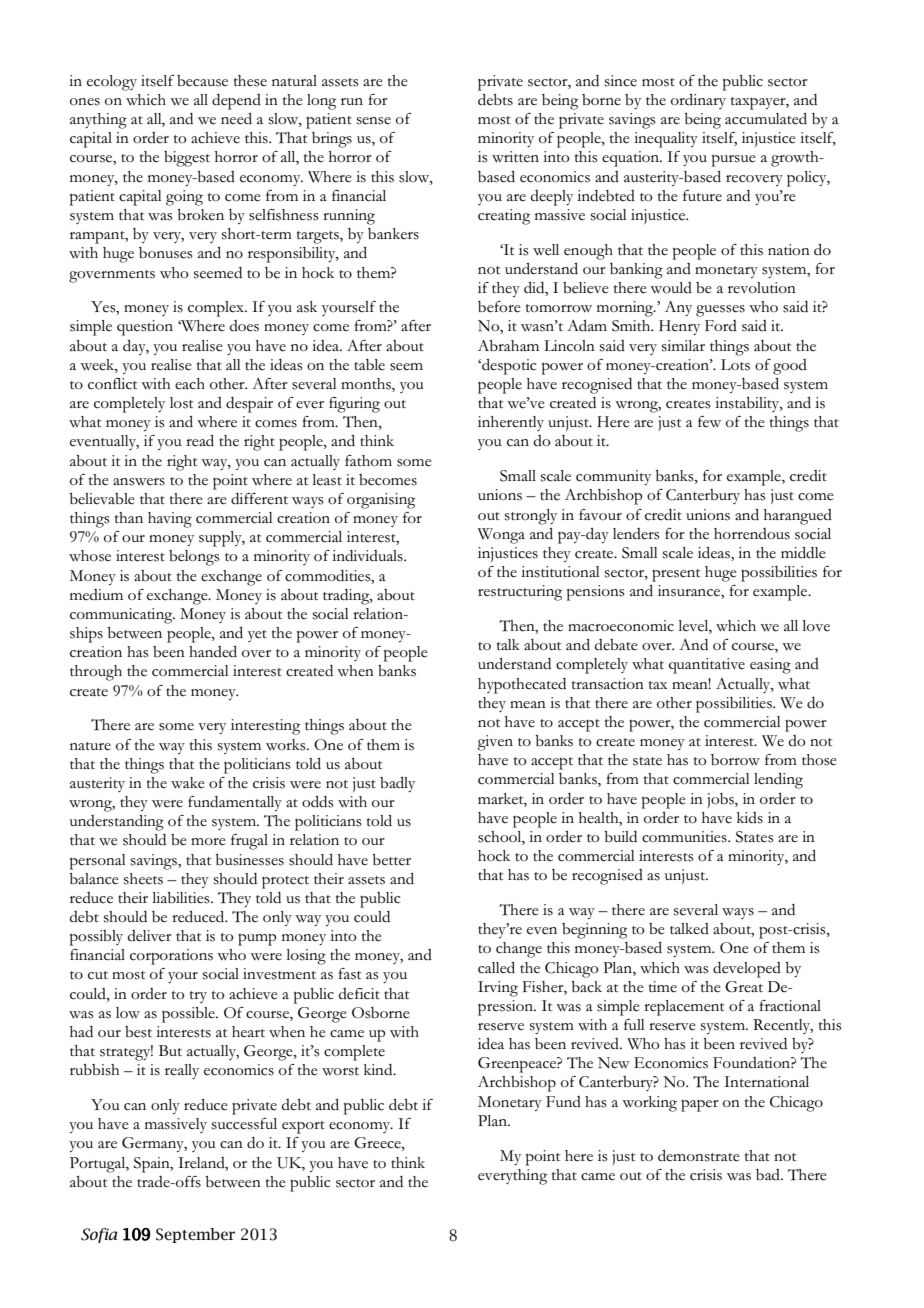 This image has width=924, height=1308. What do you see at coordinates (202, 81) in the image?
I see `because` at bounding box center [202, 81].
